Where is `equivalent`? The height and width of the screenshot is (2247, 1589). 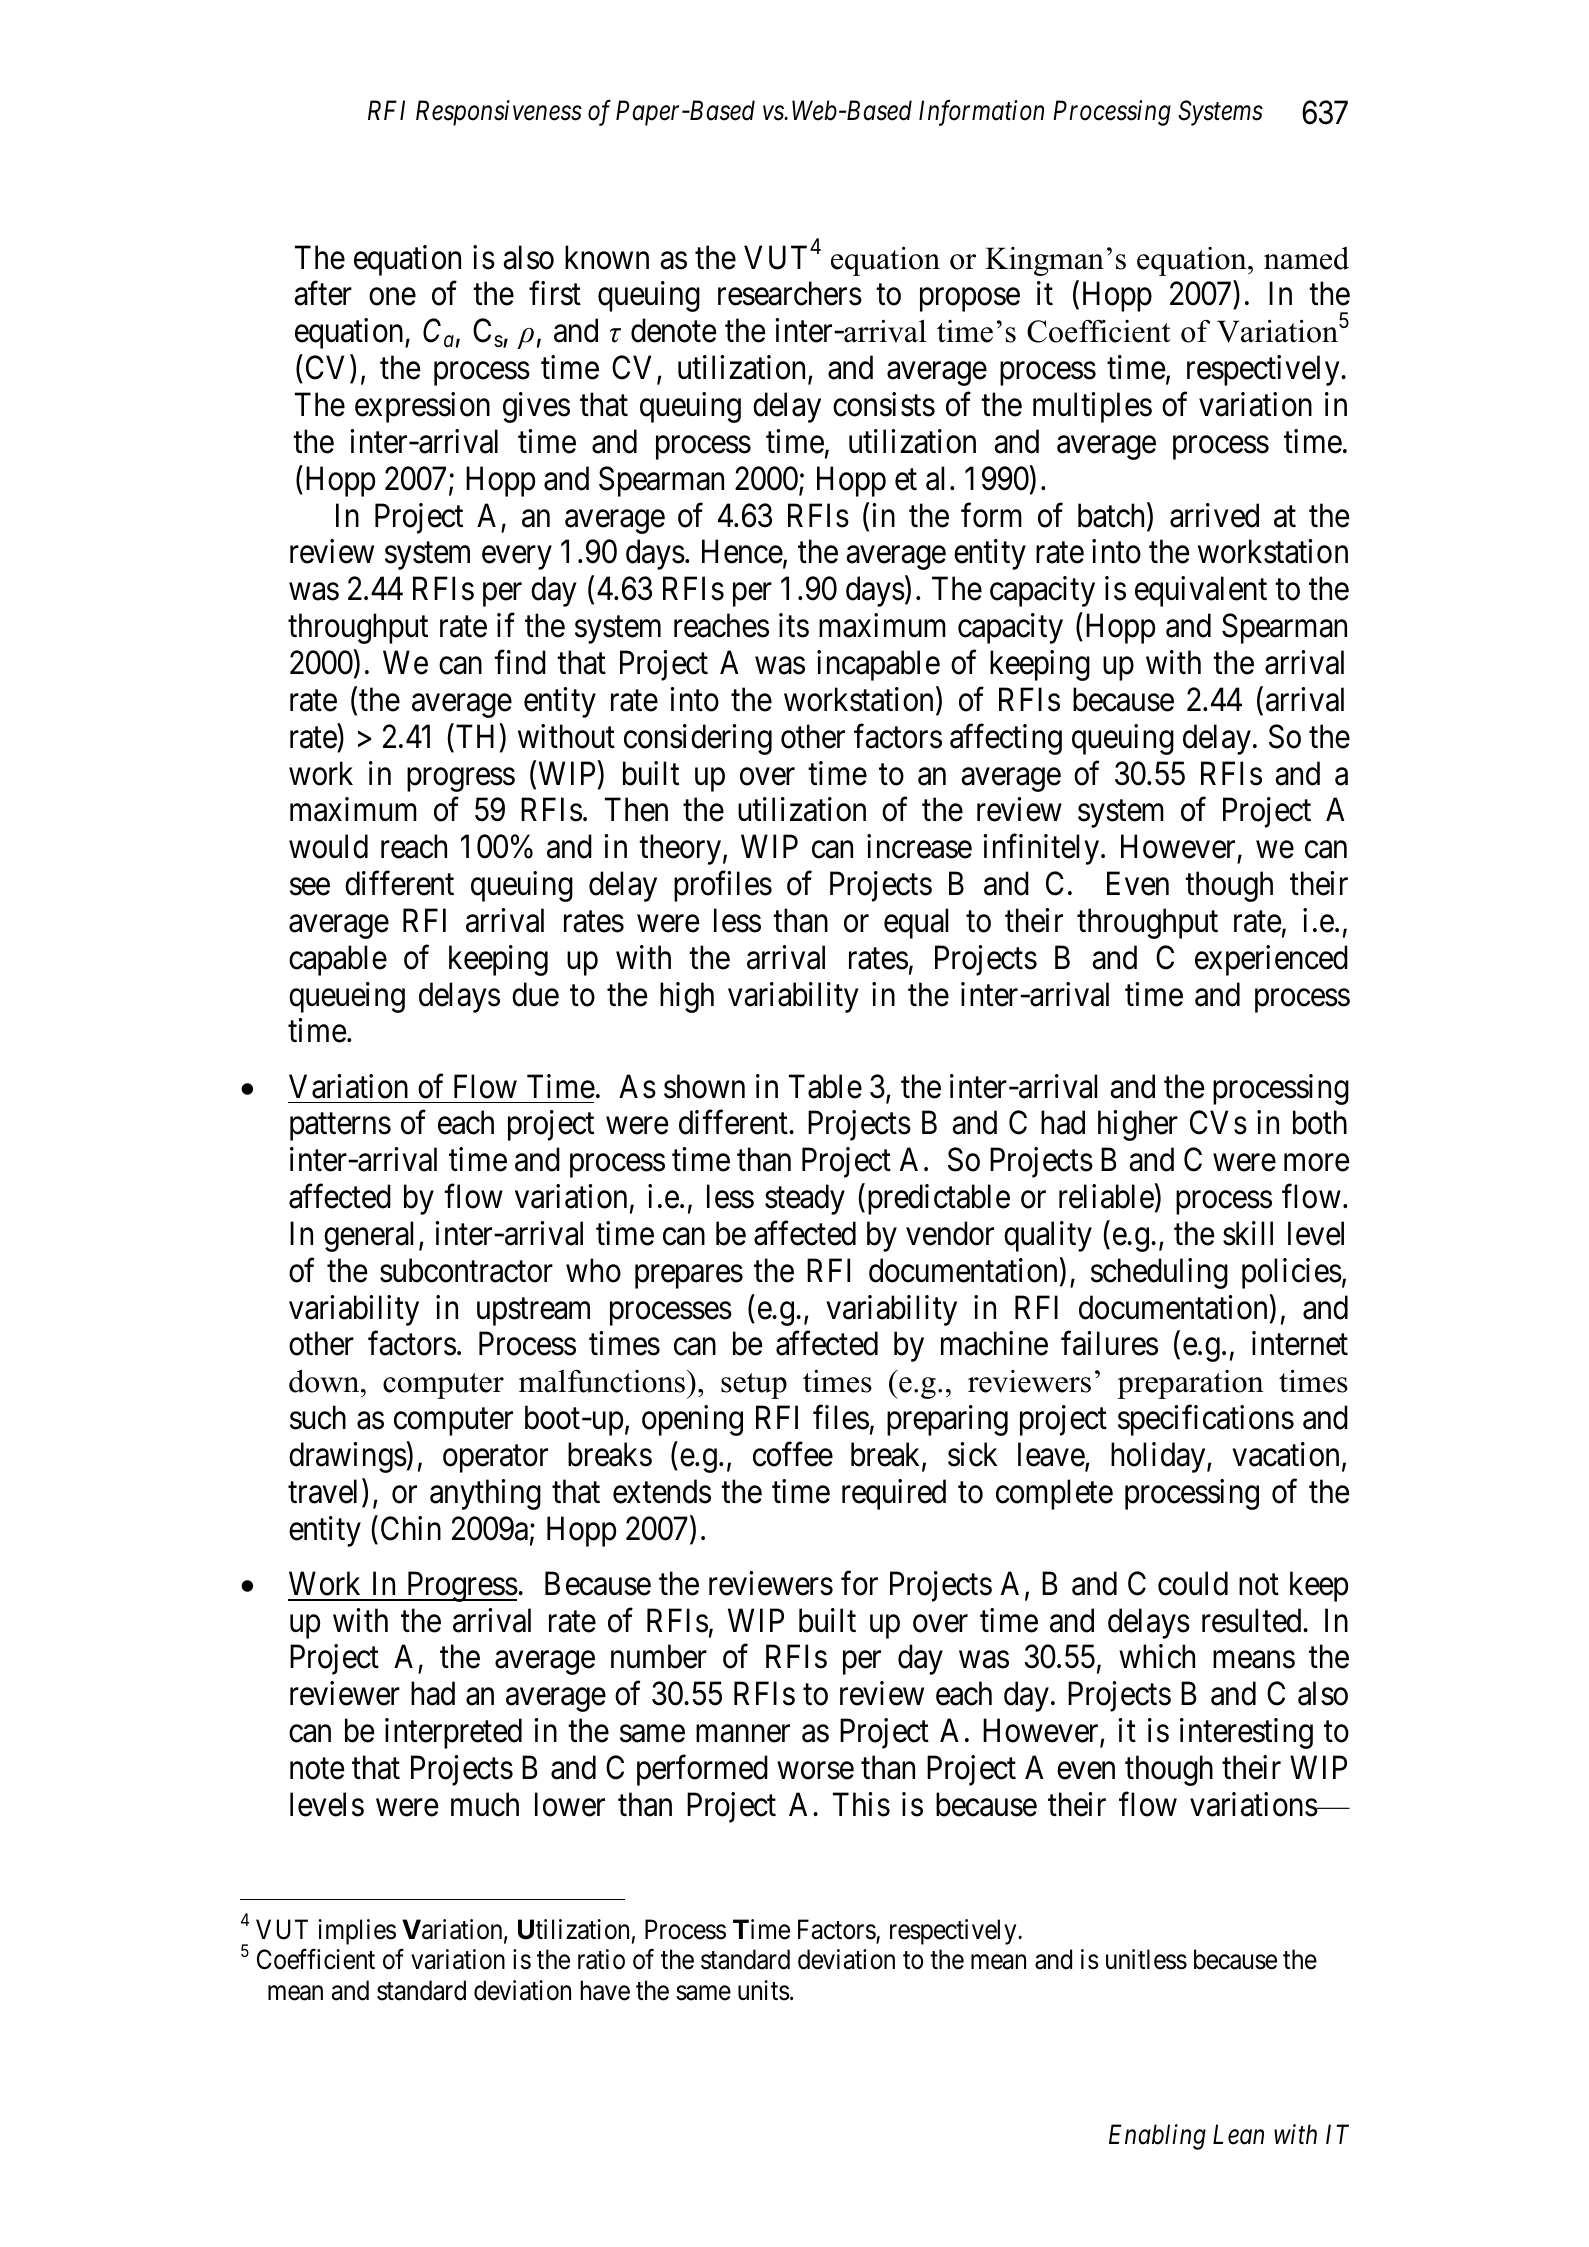
equivalent is located at coordinates (1201, 591).
